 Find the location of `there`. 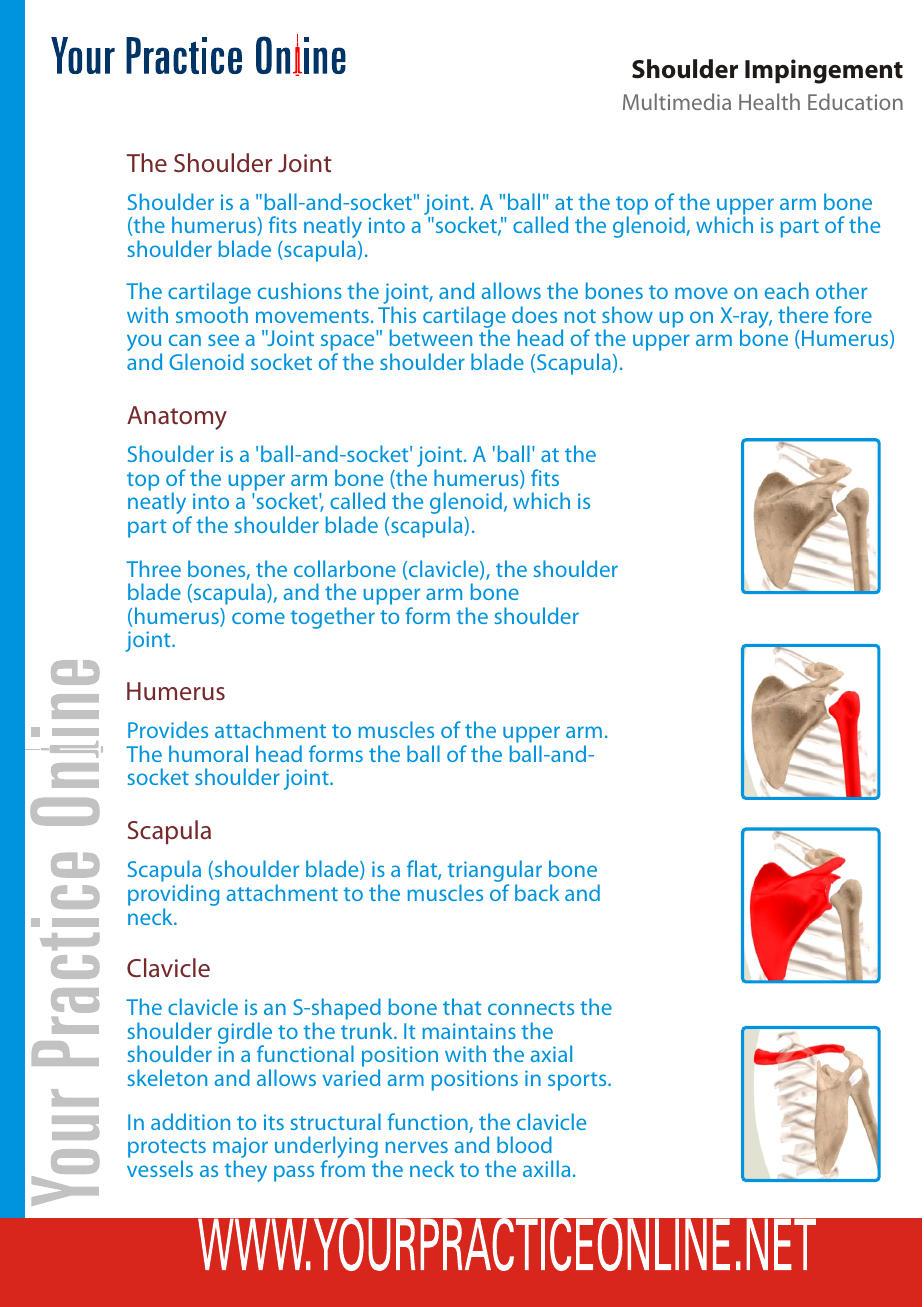

there is located at coordinates (803, 314).
